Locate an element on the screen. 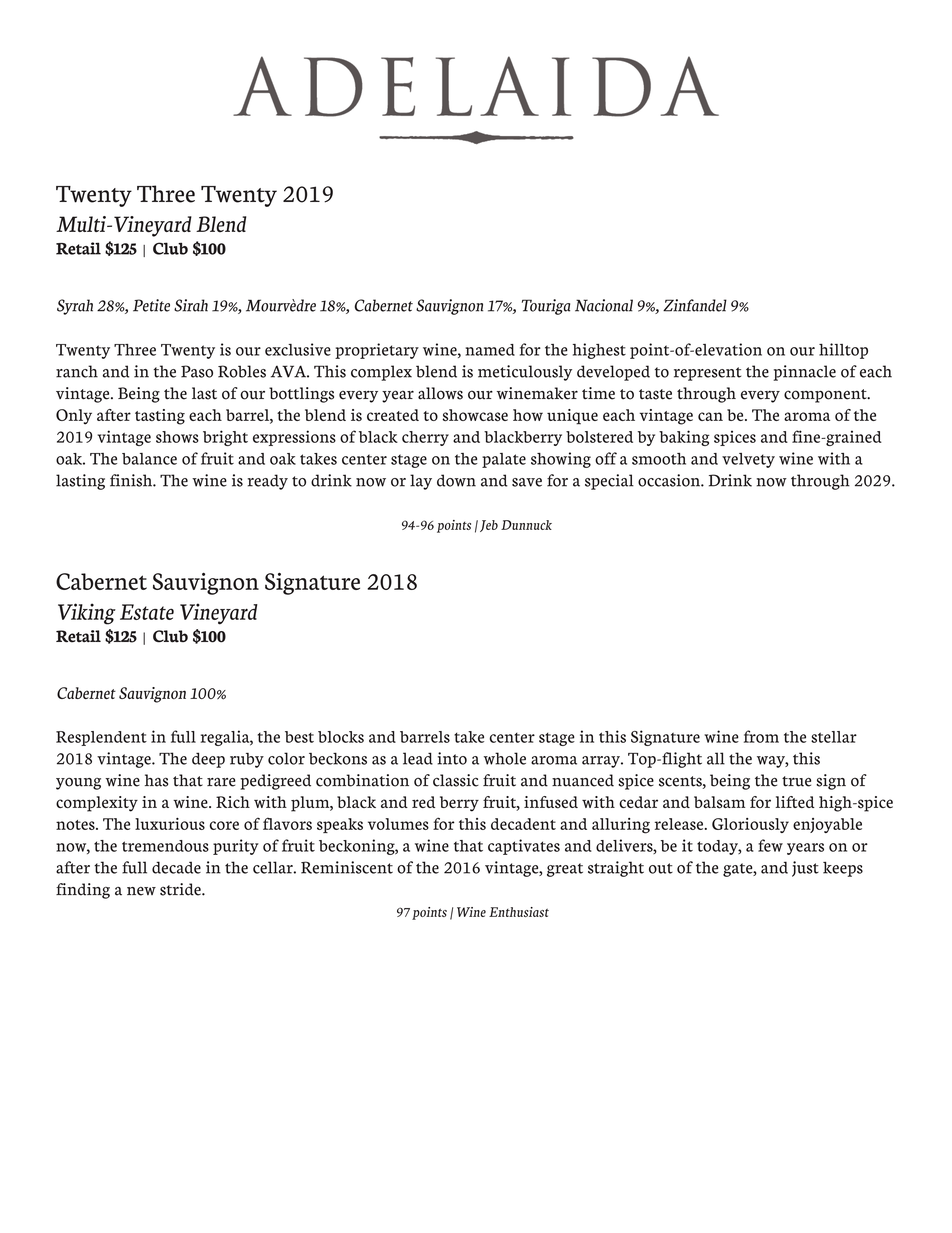 The width and height of the screenshot is (952, 1233). Petite is located at coordinates (151, 305).
